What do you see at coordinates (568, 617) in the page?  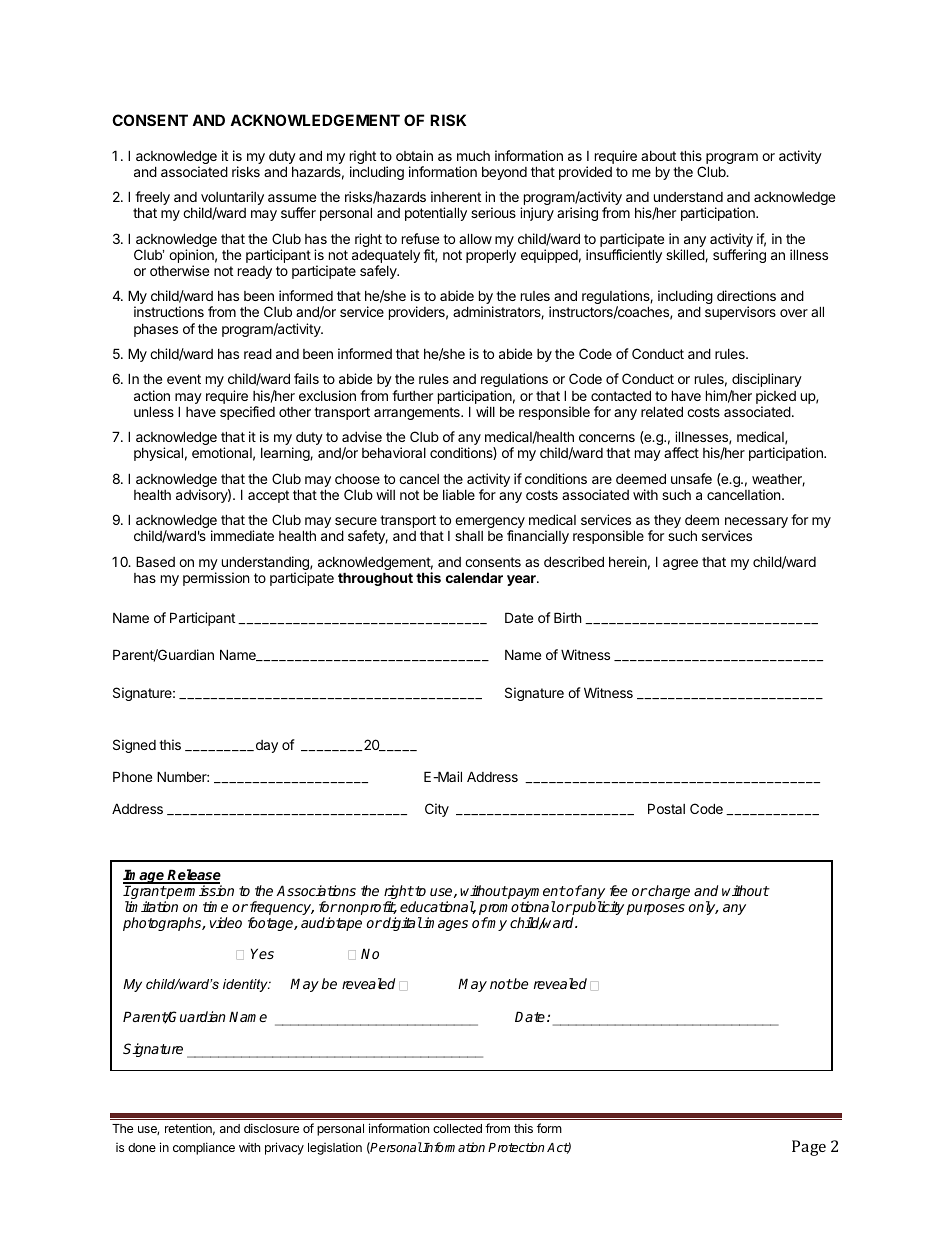 I see `Birth` at bounding box center [568, 617].
